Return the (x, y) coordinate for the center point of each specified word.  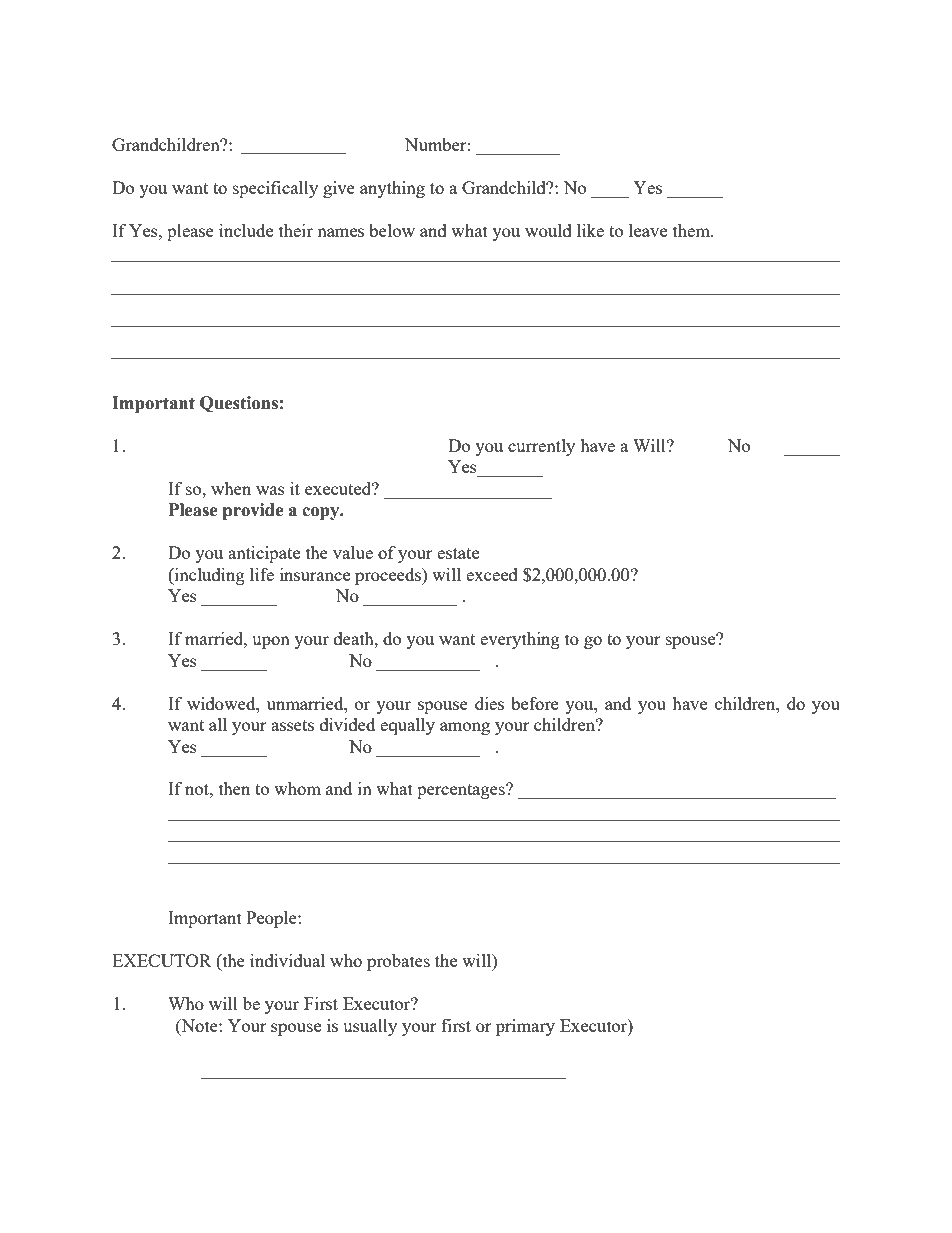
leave (648, 230)
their (296, 230)
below (392, 230)
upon (271, 642)
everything (520, 640)
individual (287, 960)
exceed (492, 574)
